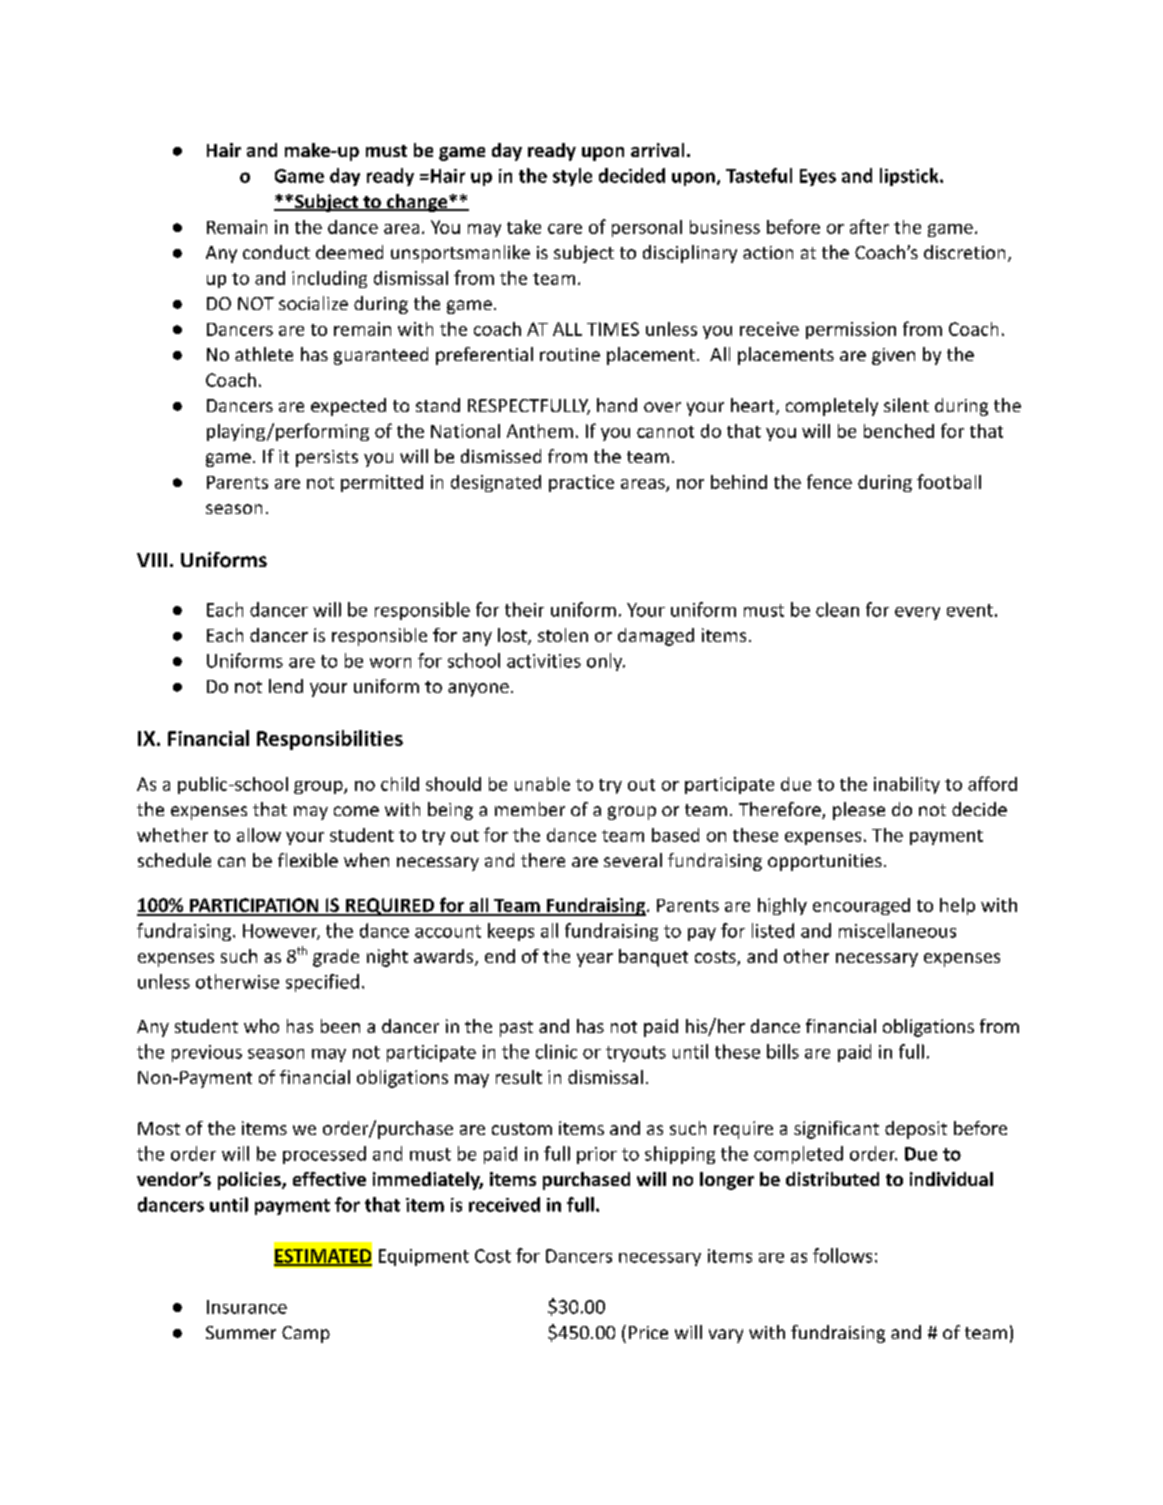 This screenshot has height=1505, width=1163. Describe the element at coordinates (910, 177) in the screenshot. I see `lipstick` at that location.
